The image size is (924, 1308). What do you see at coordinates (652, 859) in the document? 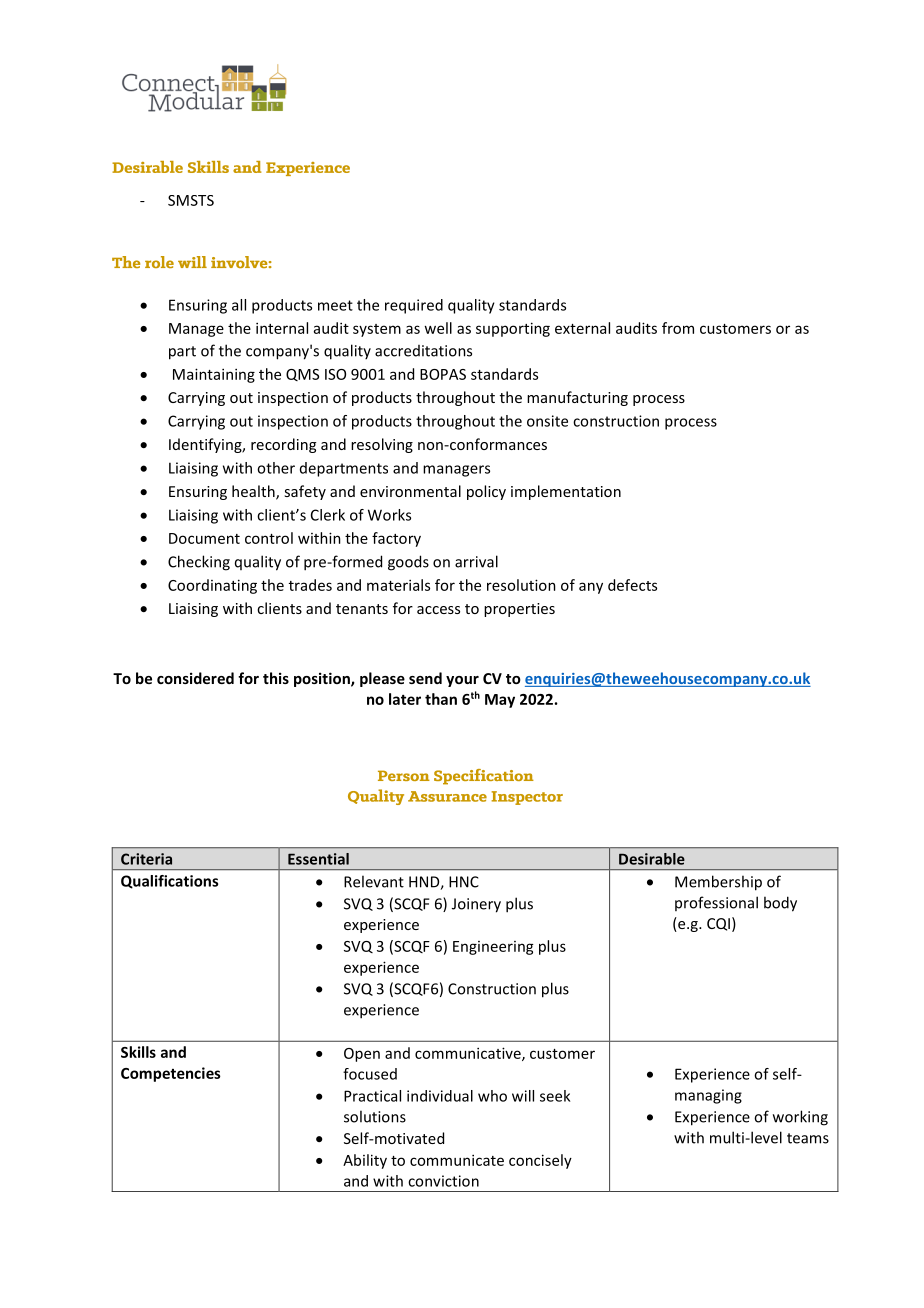
I see `Desirable` at bounding box center [652, 859].
